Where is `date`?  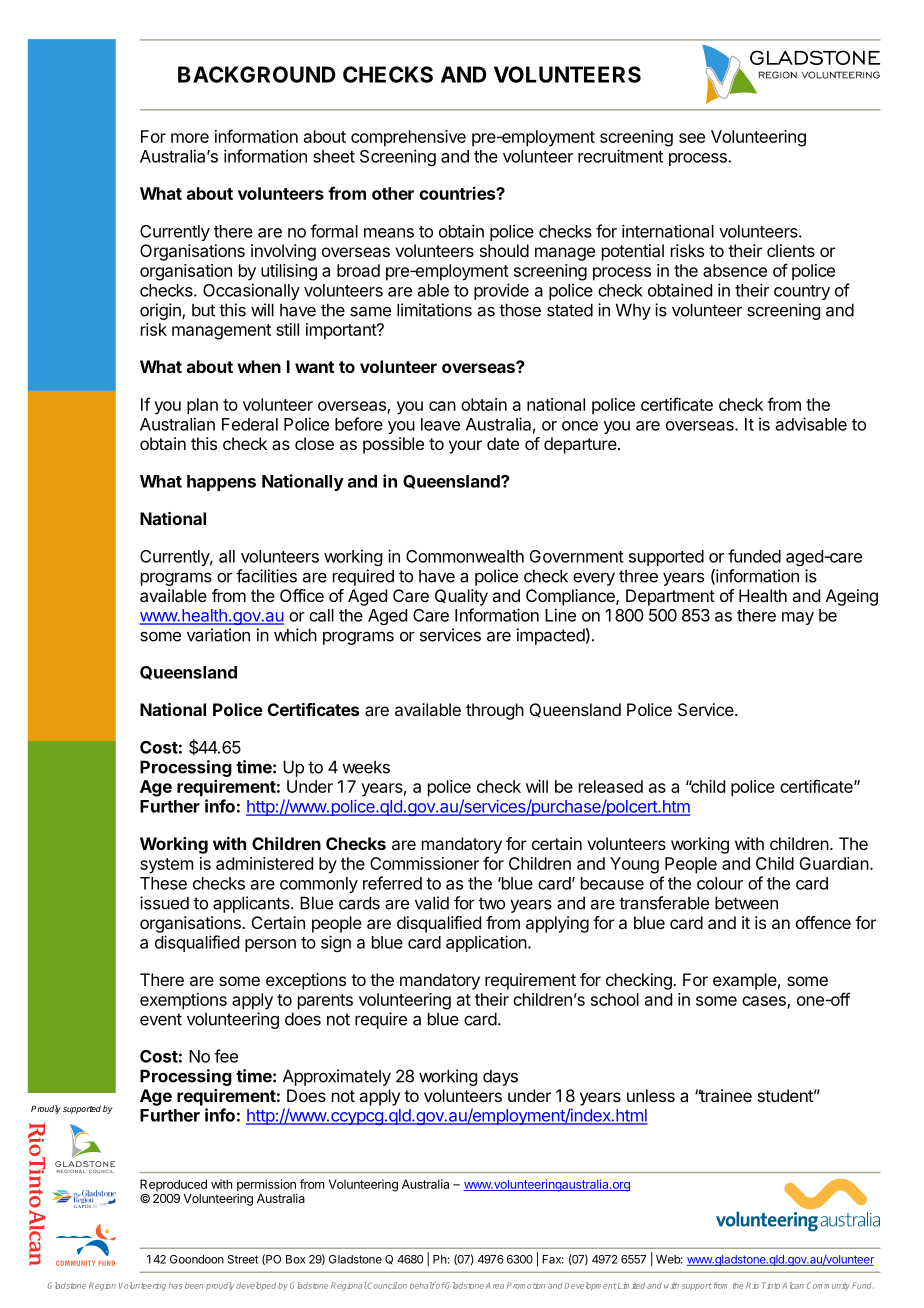
date is located at coordinates (503, 443).
